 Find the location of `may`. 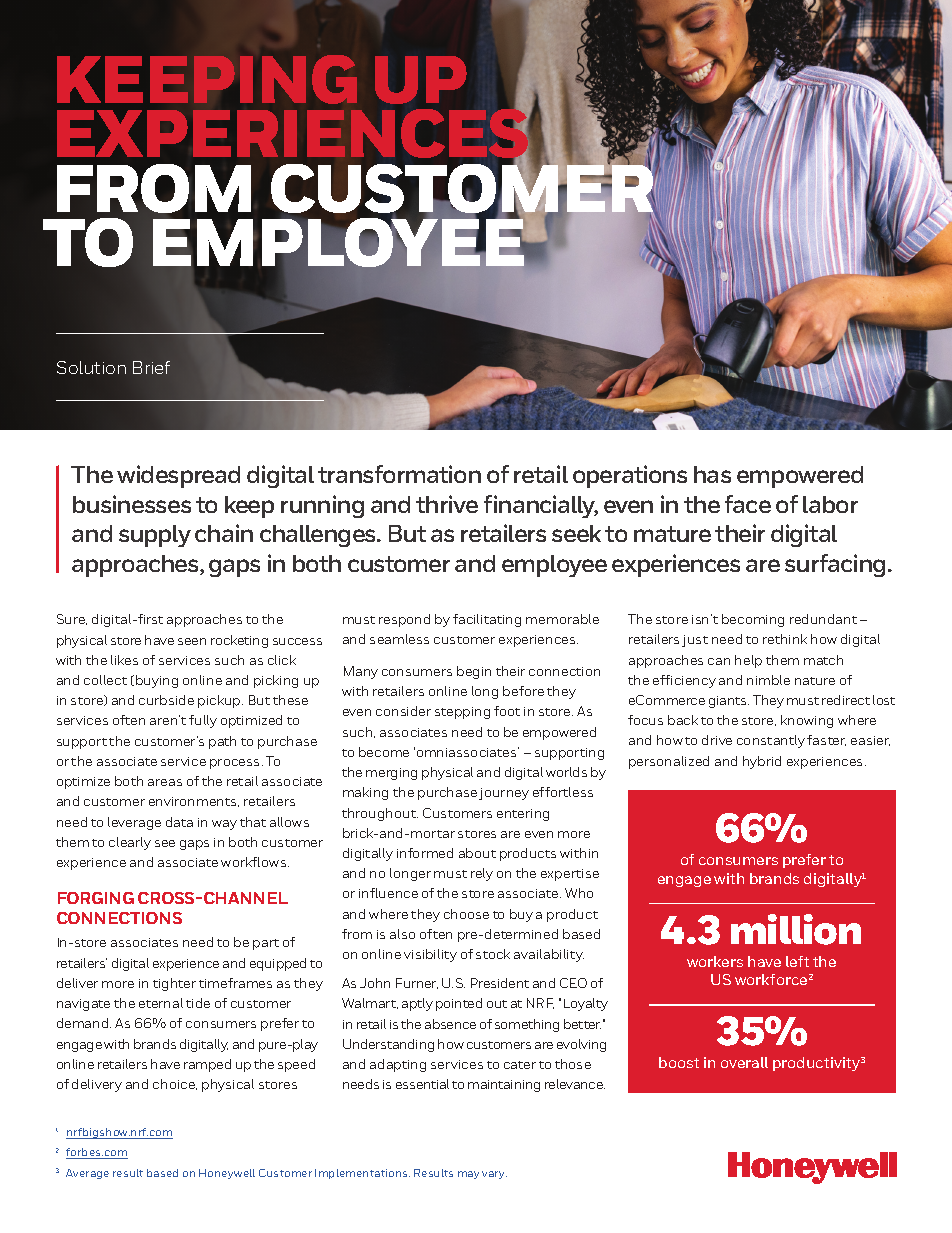

may is located at coordinates (468, 1175).
